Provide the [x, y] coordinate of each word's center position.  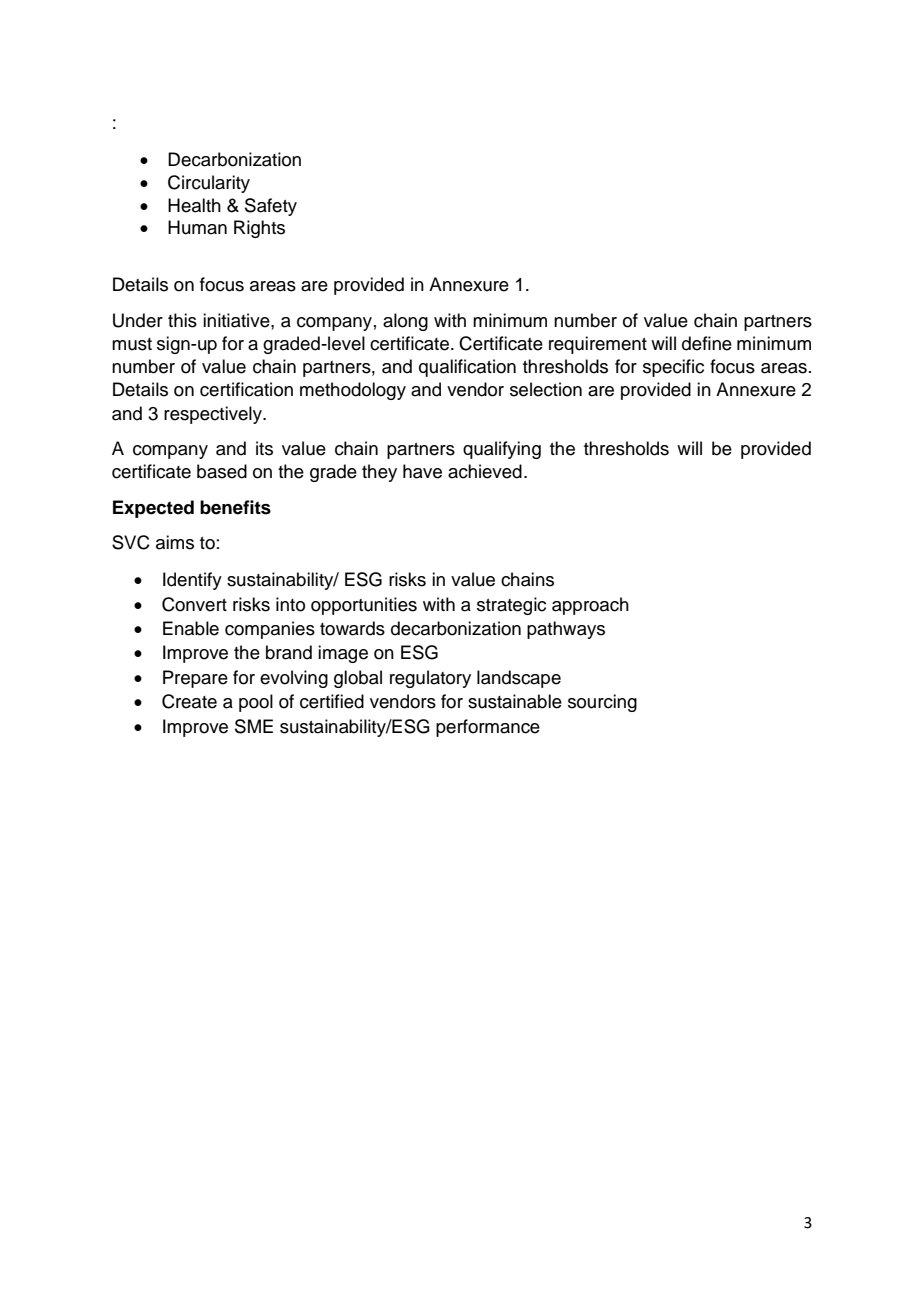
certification [246, 389]
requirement [598, 345]
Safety [271, 207]
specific [673, 368]
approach [590, 606]
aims [175, 542]
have [422, 471]
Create [189, 701]
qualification [467, 368]
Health [194, 205]
